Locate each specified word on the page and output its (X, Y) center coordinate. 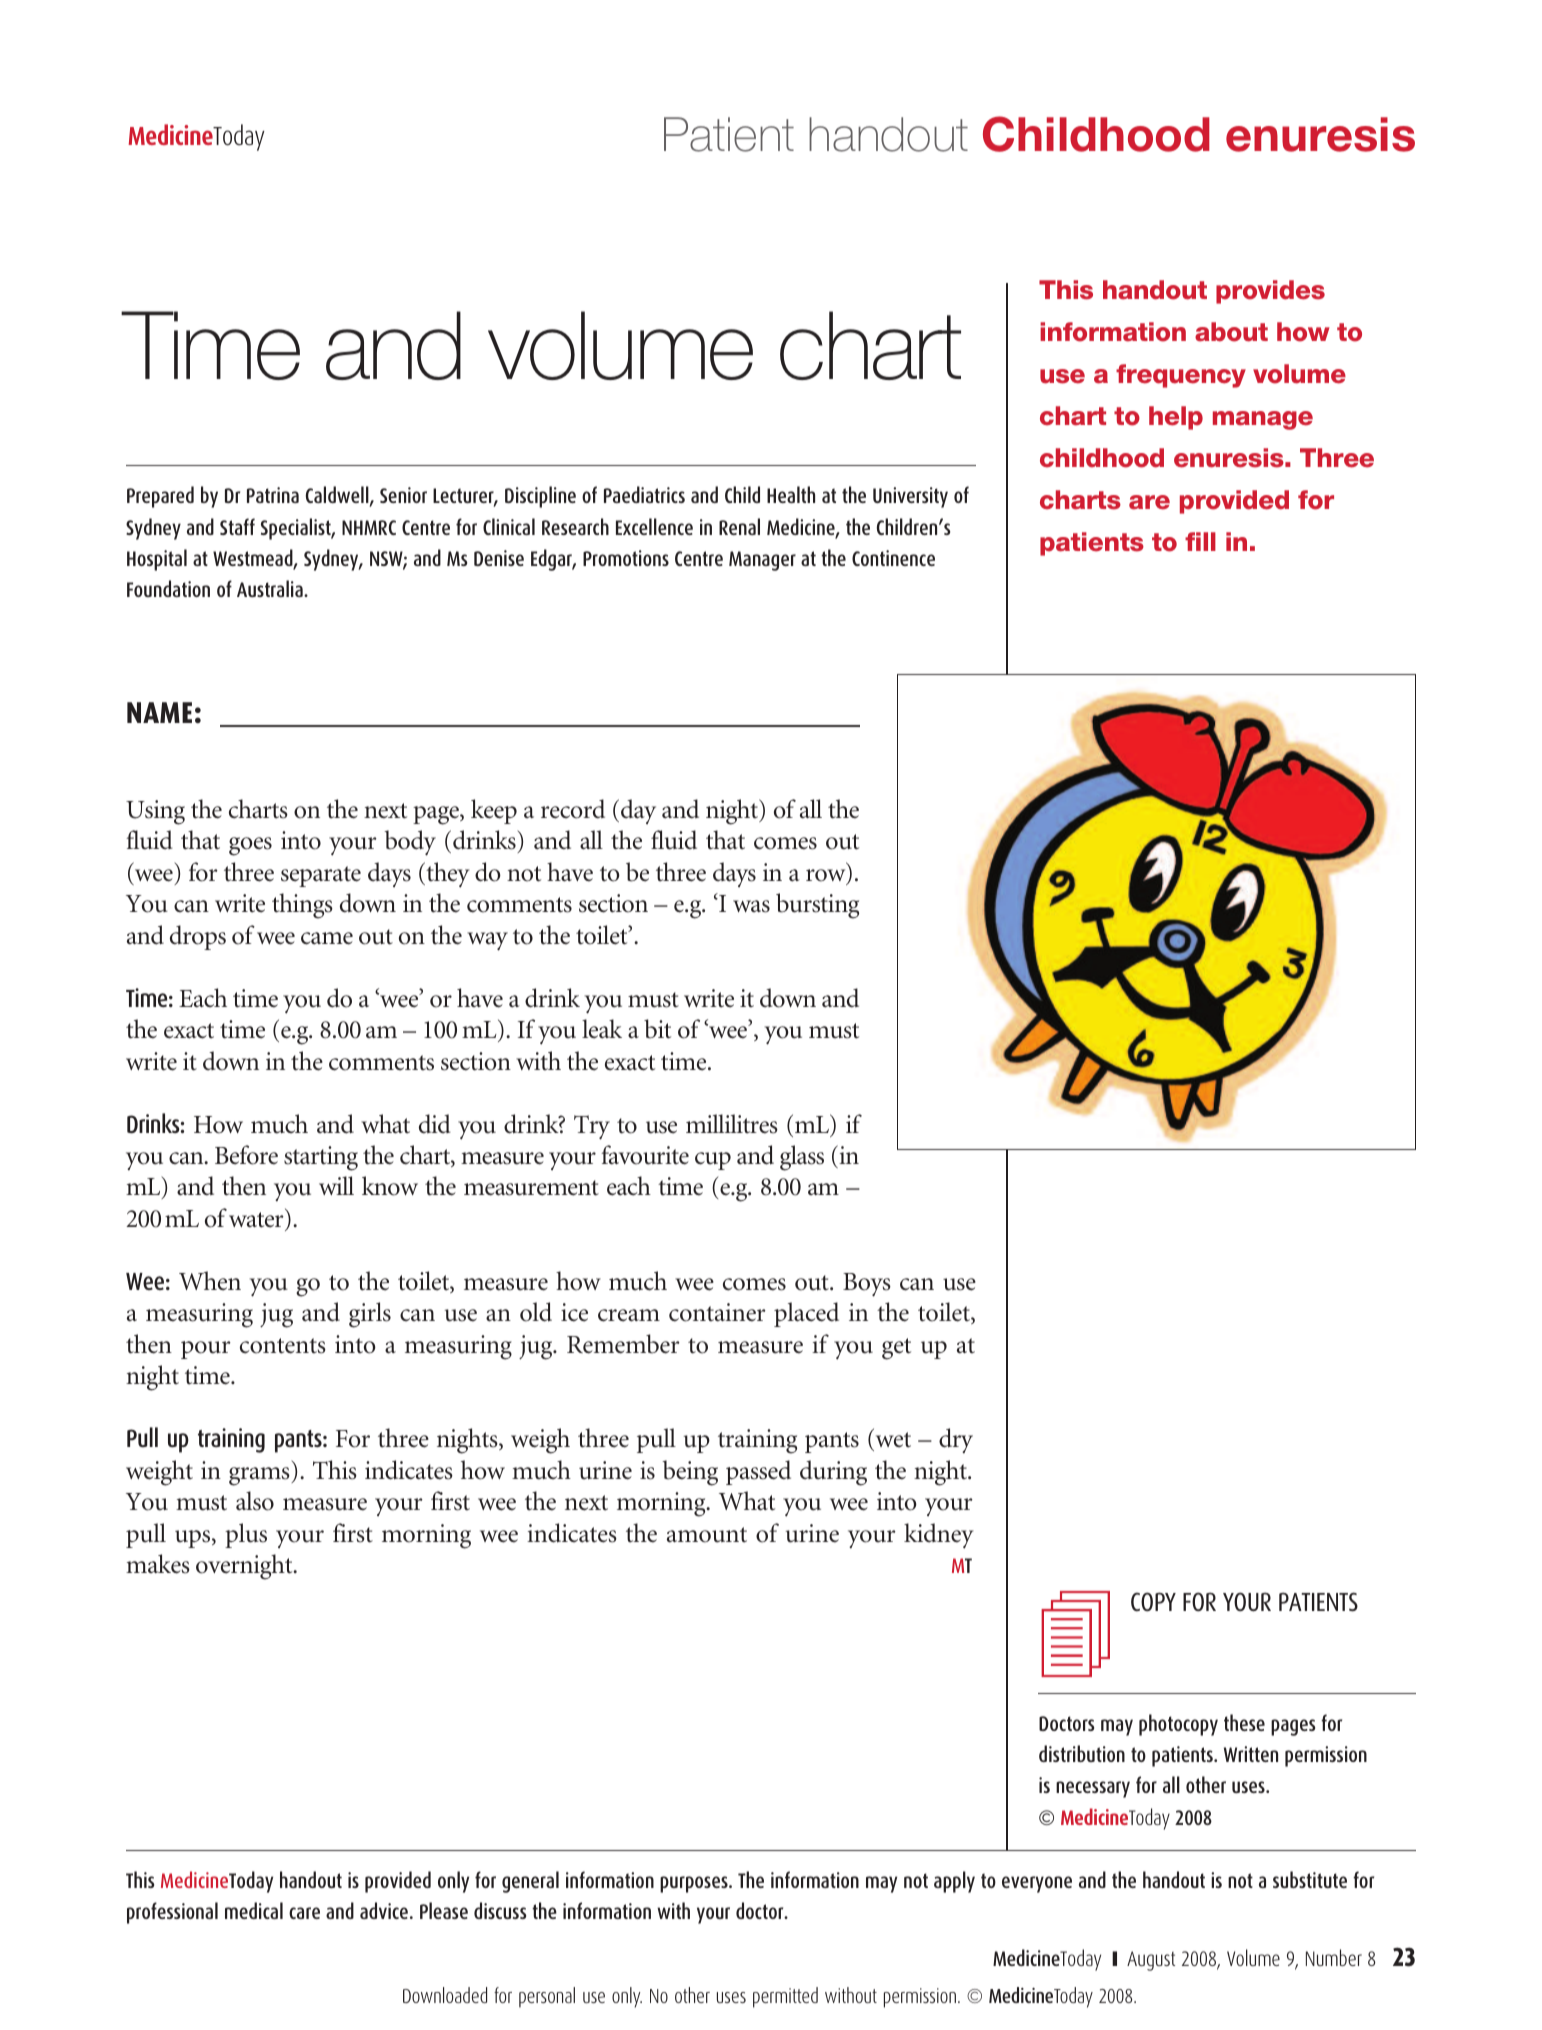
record (573, 809)
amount (707, 1535)
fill (1200, 541)
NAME (159, 712)
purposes (695, 1884)
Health (791, 494)
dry (956, 1440)
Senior (403, 495)
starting (321, 1158)
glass (802, 1158)
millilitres (732, 1124)
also (255, 1501)
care (304, 1913)
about (1231, 332)
